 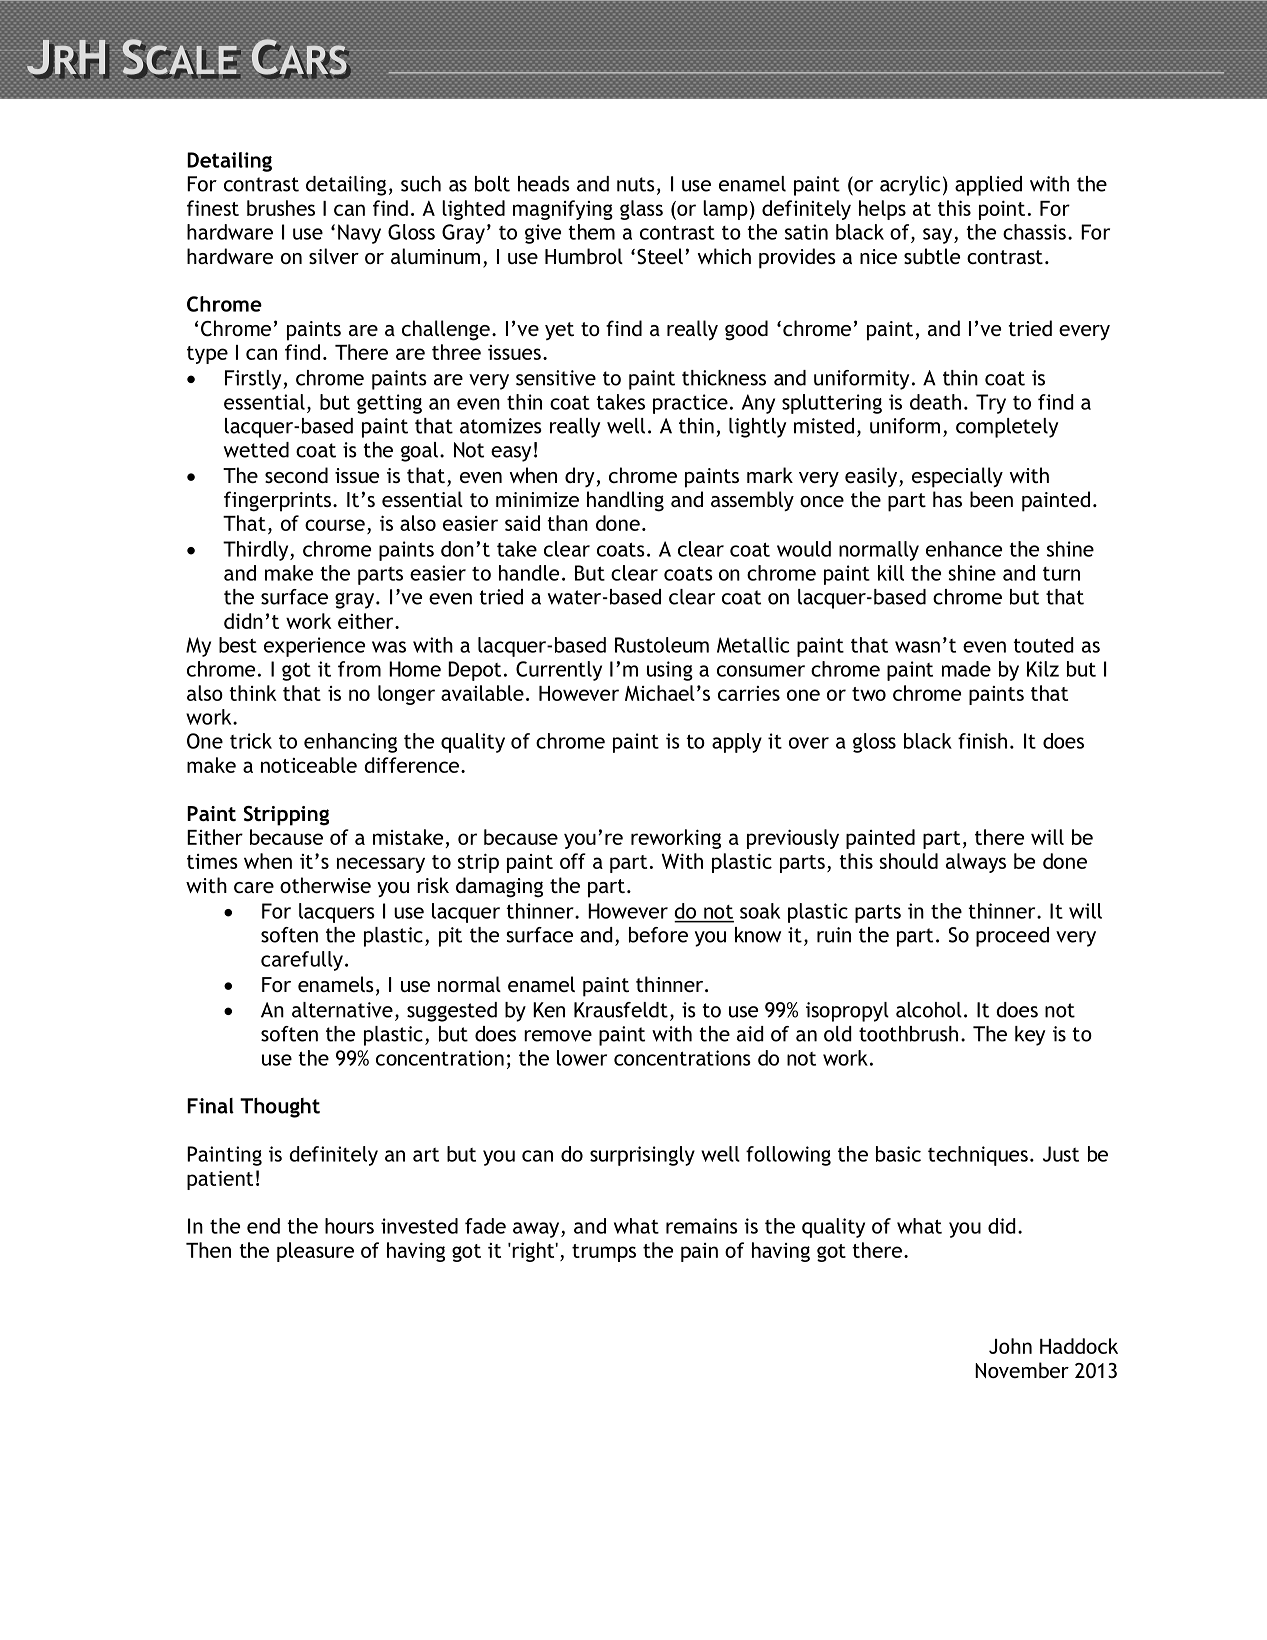 What do you see at coordinates (315, 1252) in the page?
I see `pleasure` at bounding box center [315, 1252].
